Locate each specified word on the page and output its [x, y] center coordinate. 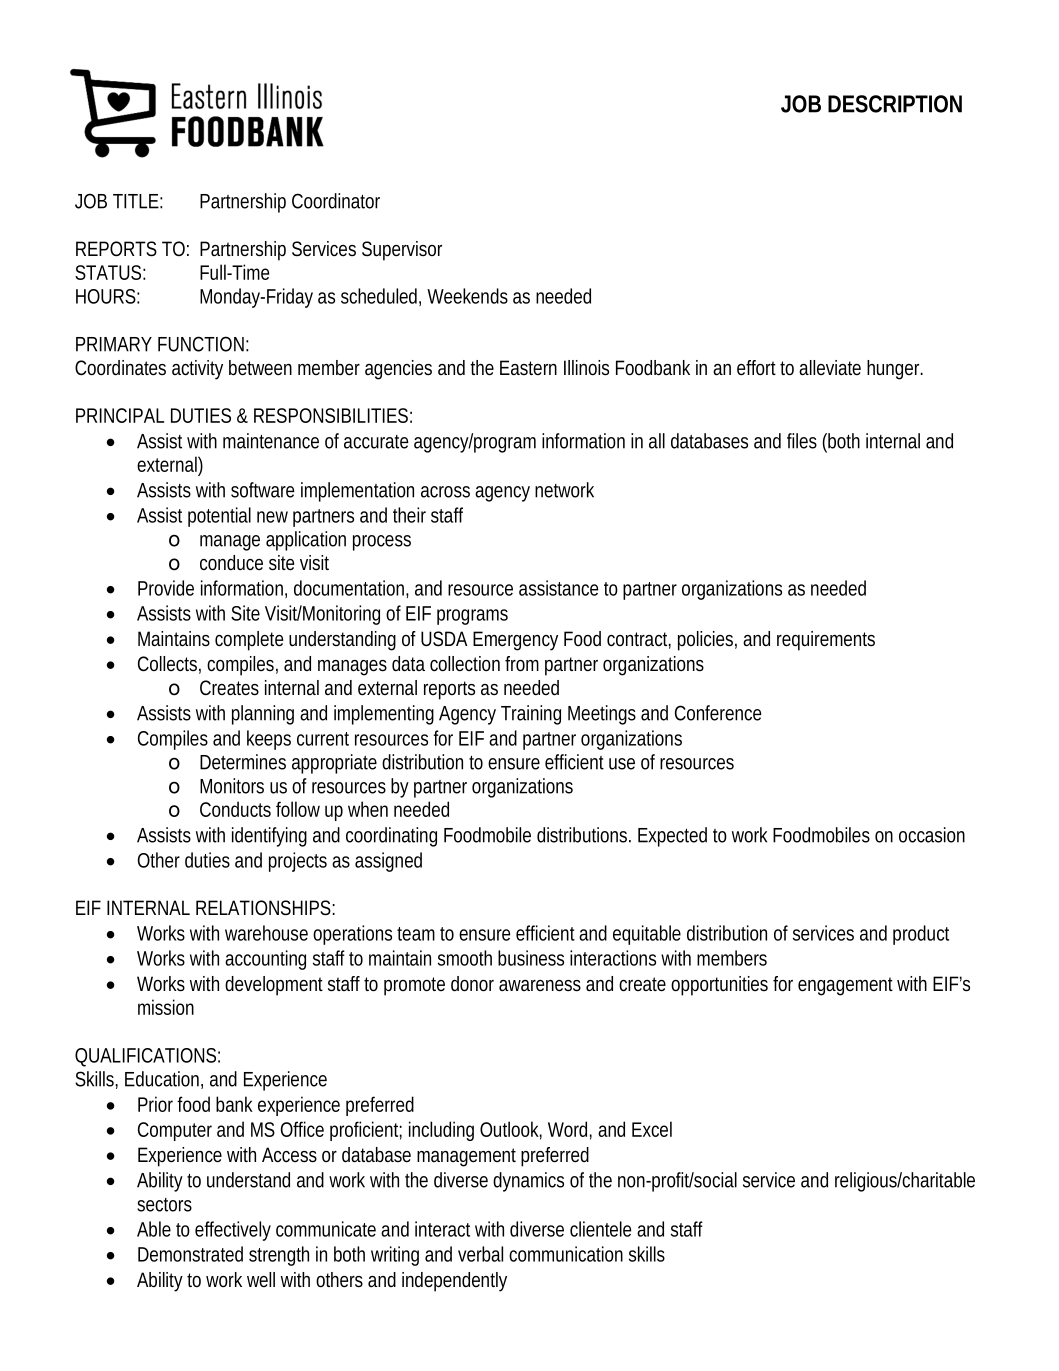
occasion [932, 835]
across [445, 492]
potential [219, 517]
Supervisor [402, 251]
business [531, 958]
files [802, 441]
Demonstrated [190, 1254]
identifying [269, 837]
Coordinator [336, 201]
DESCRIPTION [895, 104]
